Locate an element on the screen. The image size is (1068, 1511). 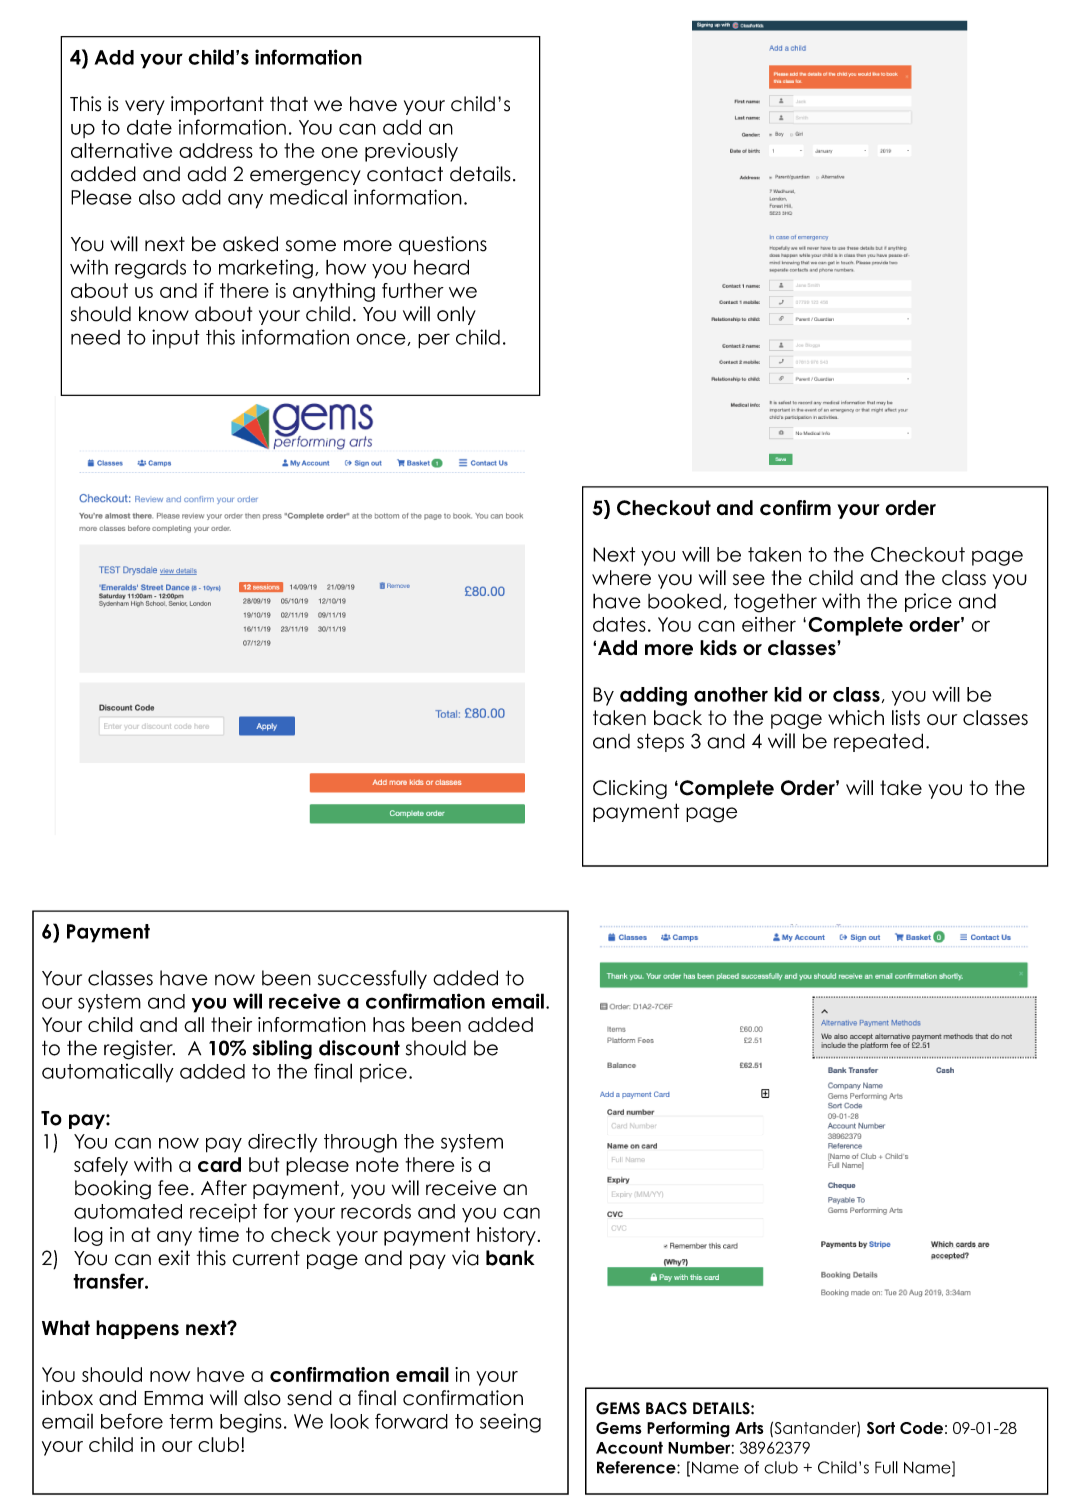
either is located at coordinates (769, 624).
